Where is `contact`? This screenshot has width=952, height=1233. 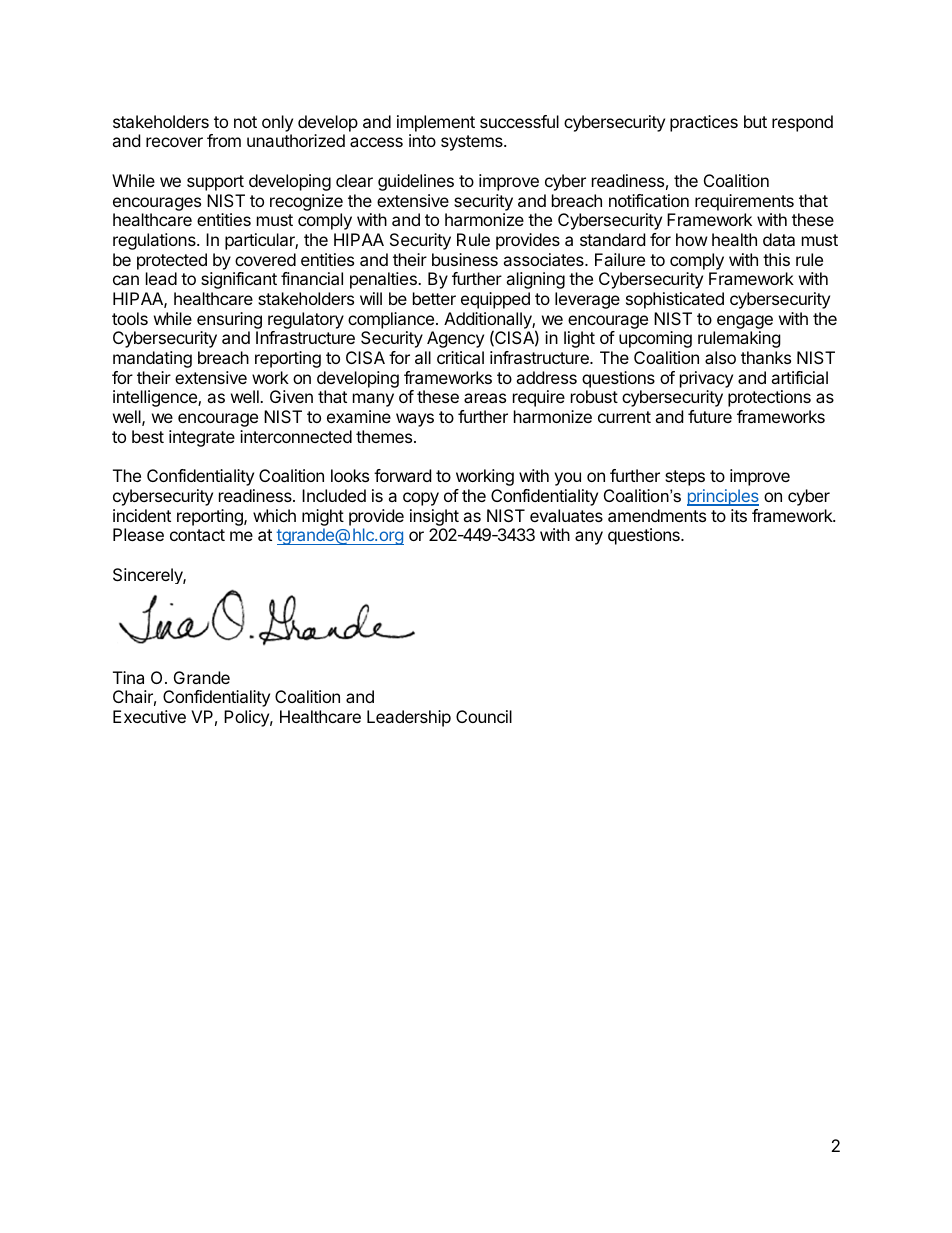 contact is located at coordinates (197, 535).
